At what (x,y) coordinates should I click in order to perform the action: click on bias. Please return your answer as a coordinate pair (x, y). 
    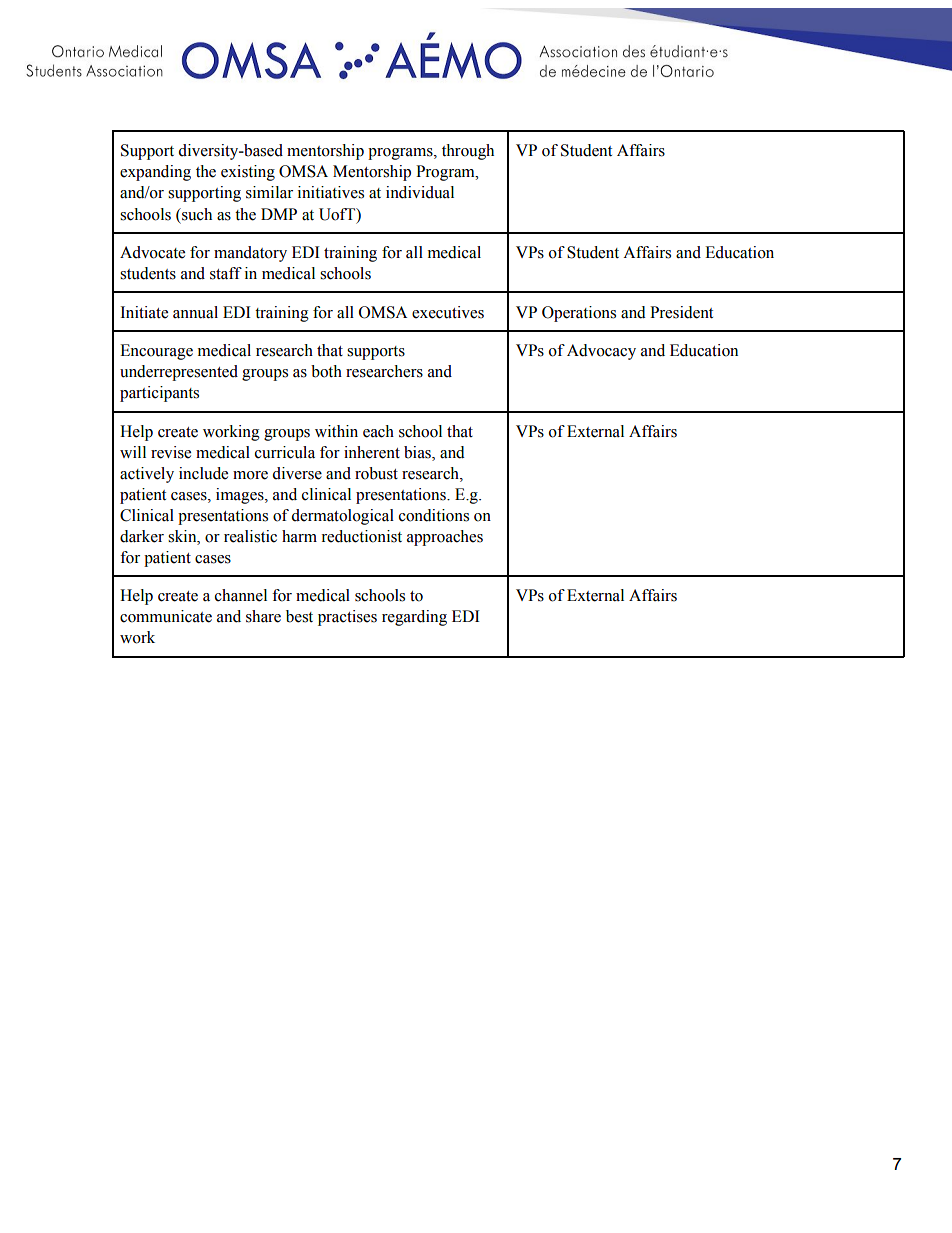
    Looking at the image, I should click on (418, 452).
